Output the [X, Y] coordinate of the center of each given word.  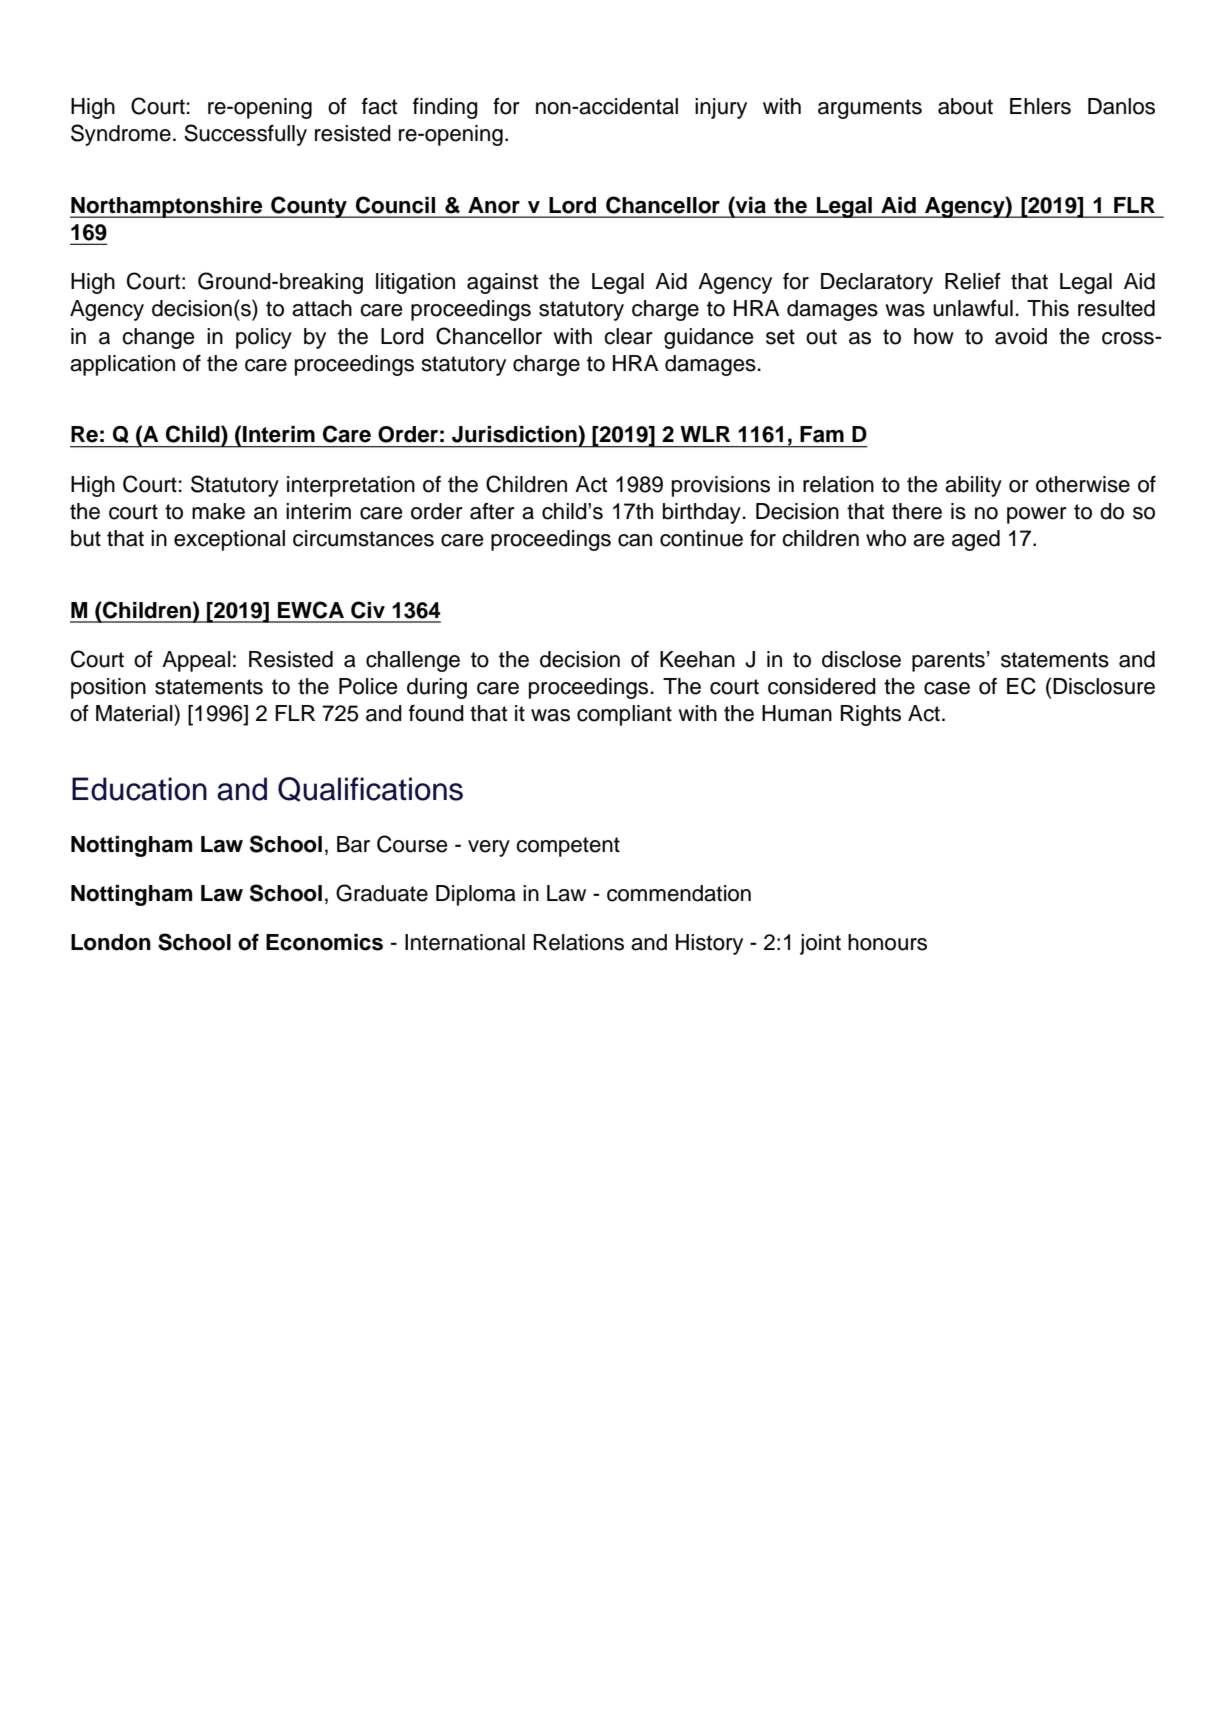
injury [721, 108]
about [965, 106]
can [635, 540]
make [218, 511]
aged [976, 540]
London [111, 942]
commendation [679, 893]
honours [887, 942]
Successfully [245, 135]
